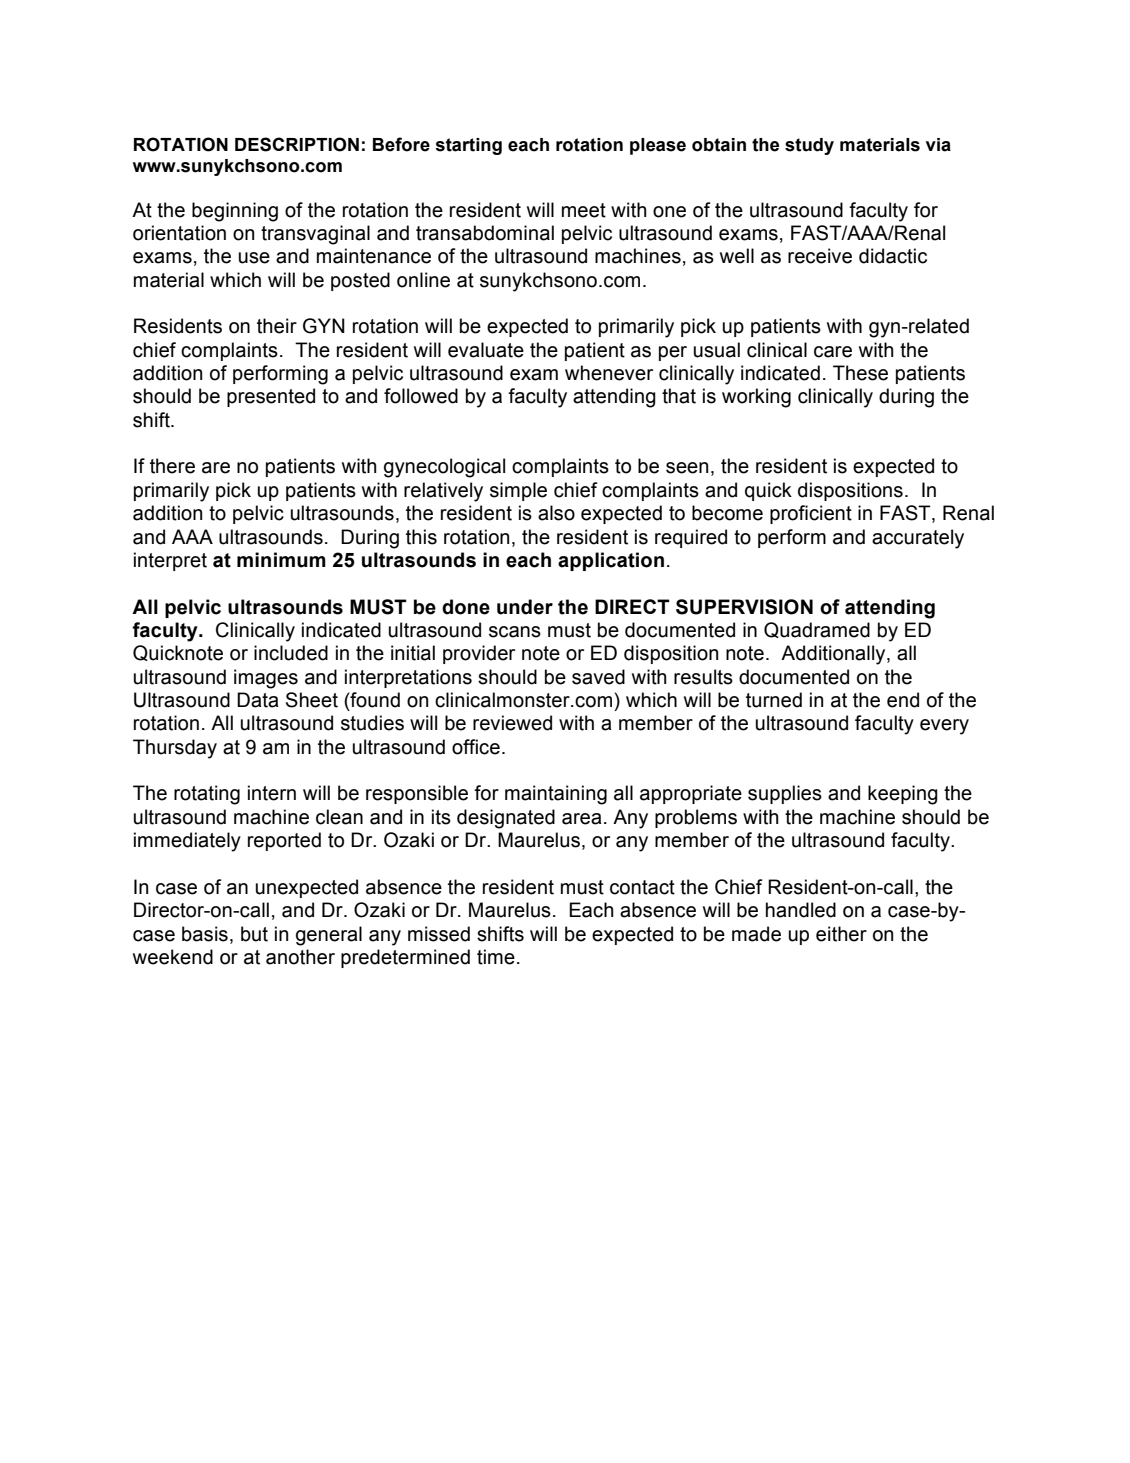 This page has height=1463, width=1130. I want to click on maintaining, so click(556, 795).
